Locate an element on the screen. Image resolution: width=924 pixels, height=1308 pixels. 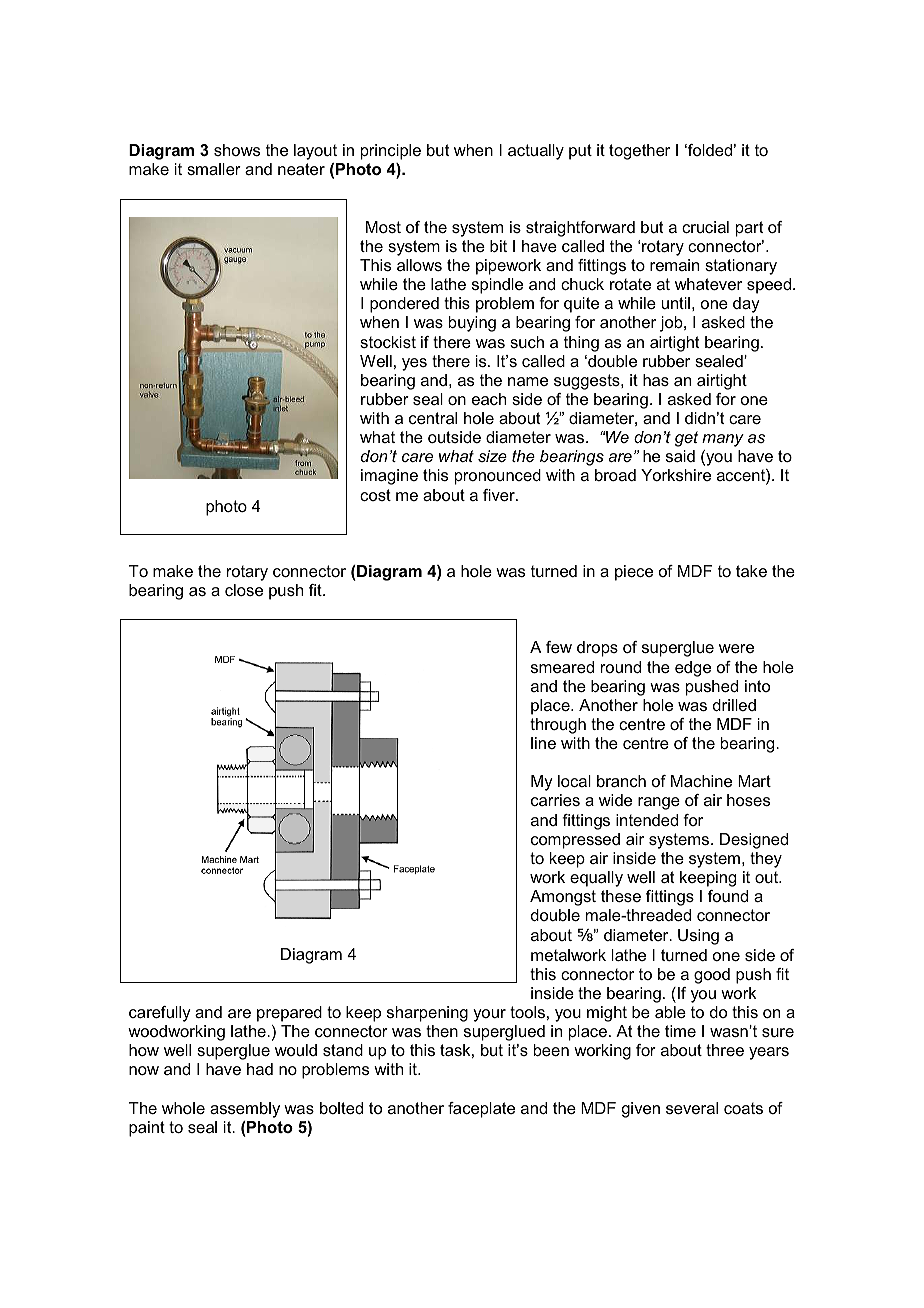
close is located at coordinates (244, 590).
